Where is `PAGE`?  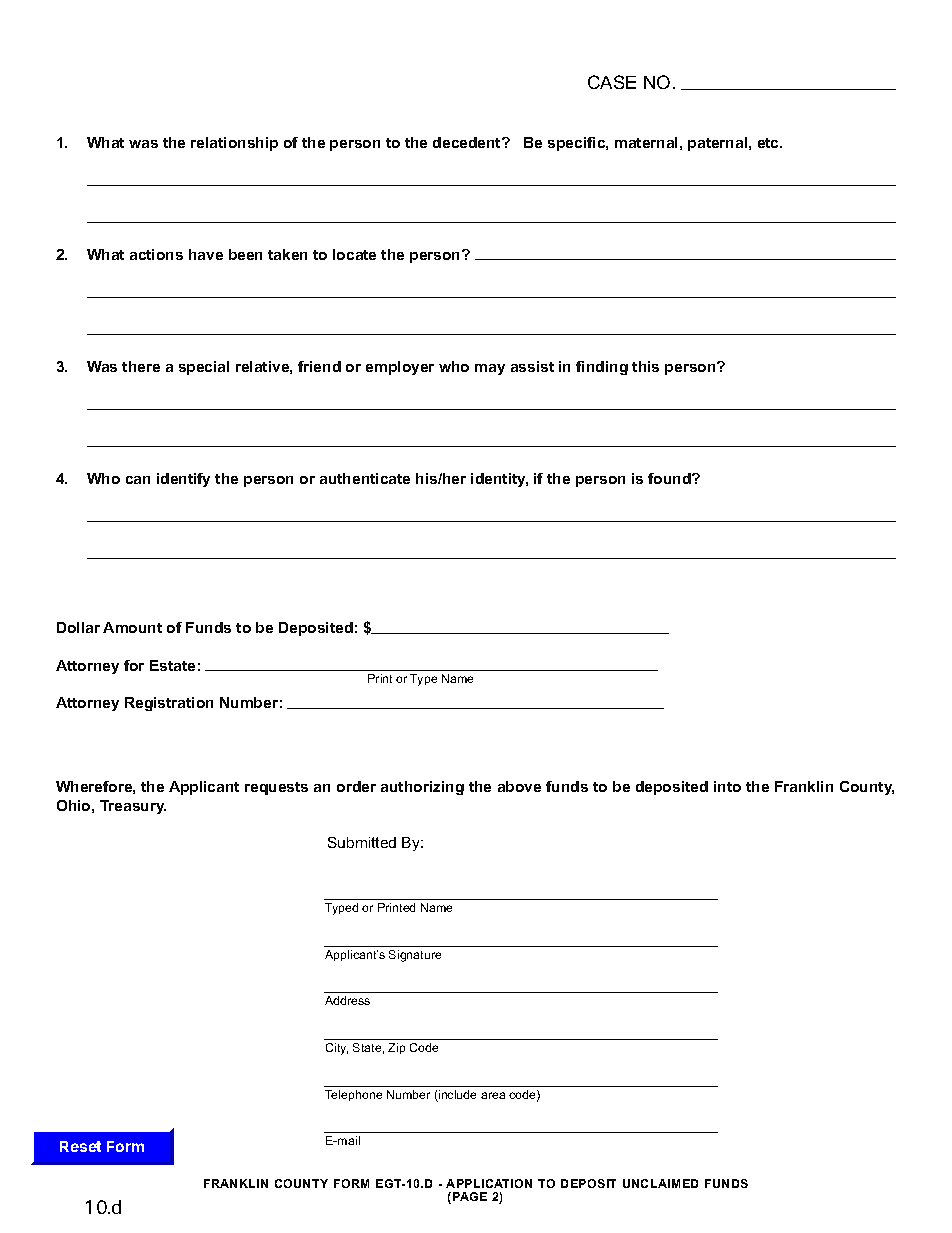 PAGE is located at coordinates (470, 1196).
